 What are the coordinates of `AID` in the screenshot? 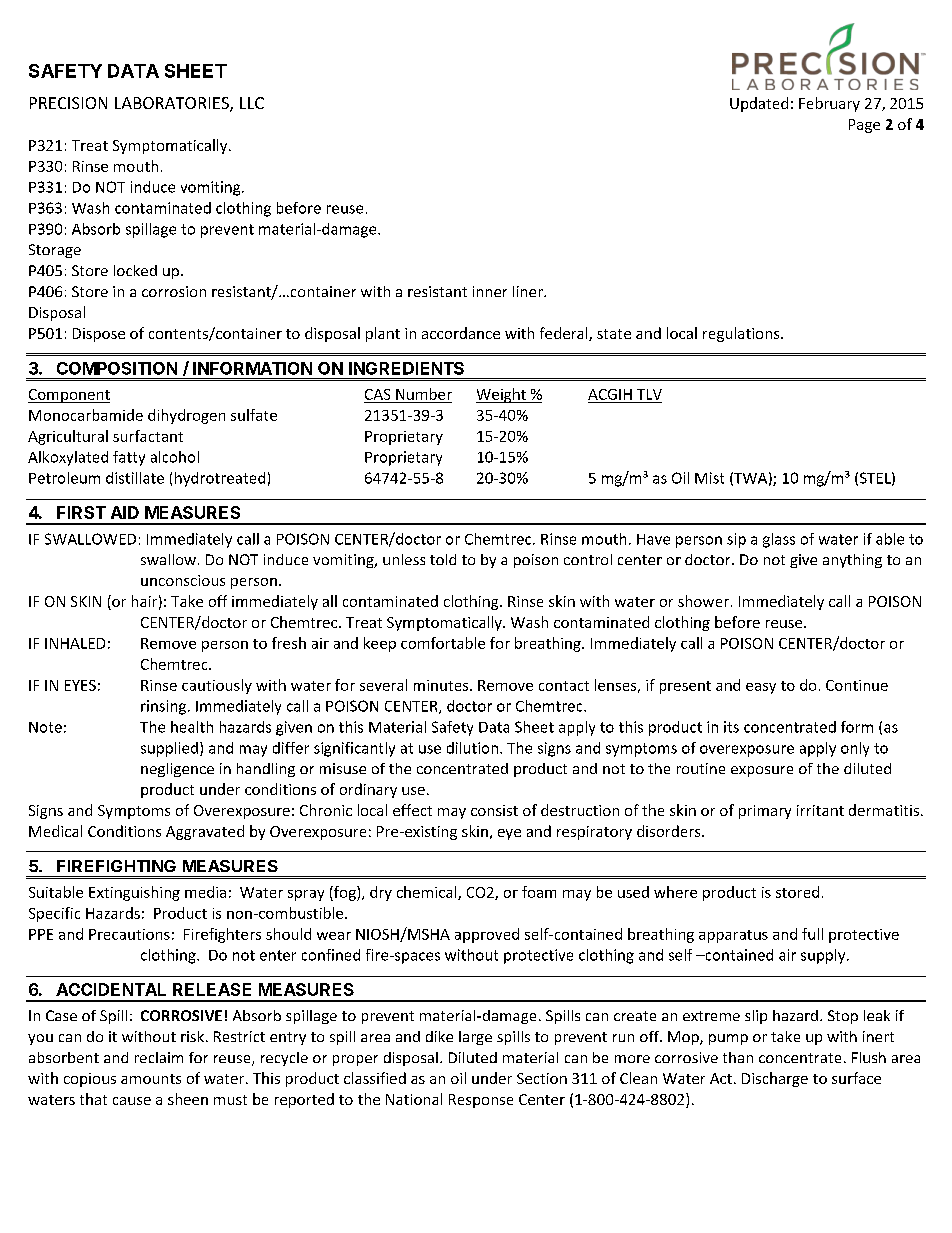 It's located at (125, 512).
